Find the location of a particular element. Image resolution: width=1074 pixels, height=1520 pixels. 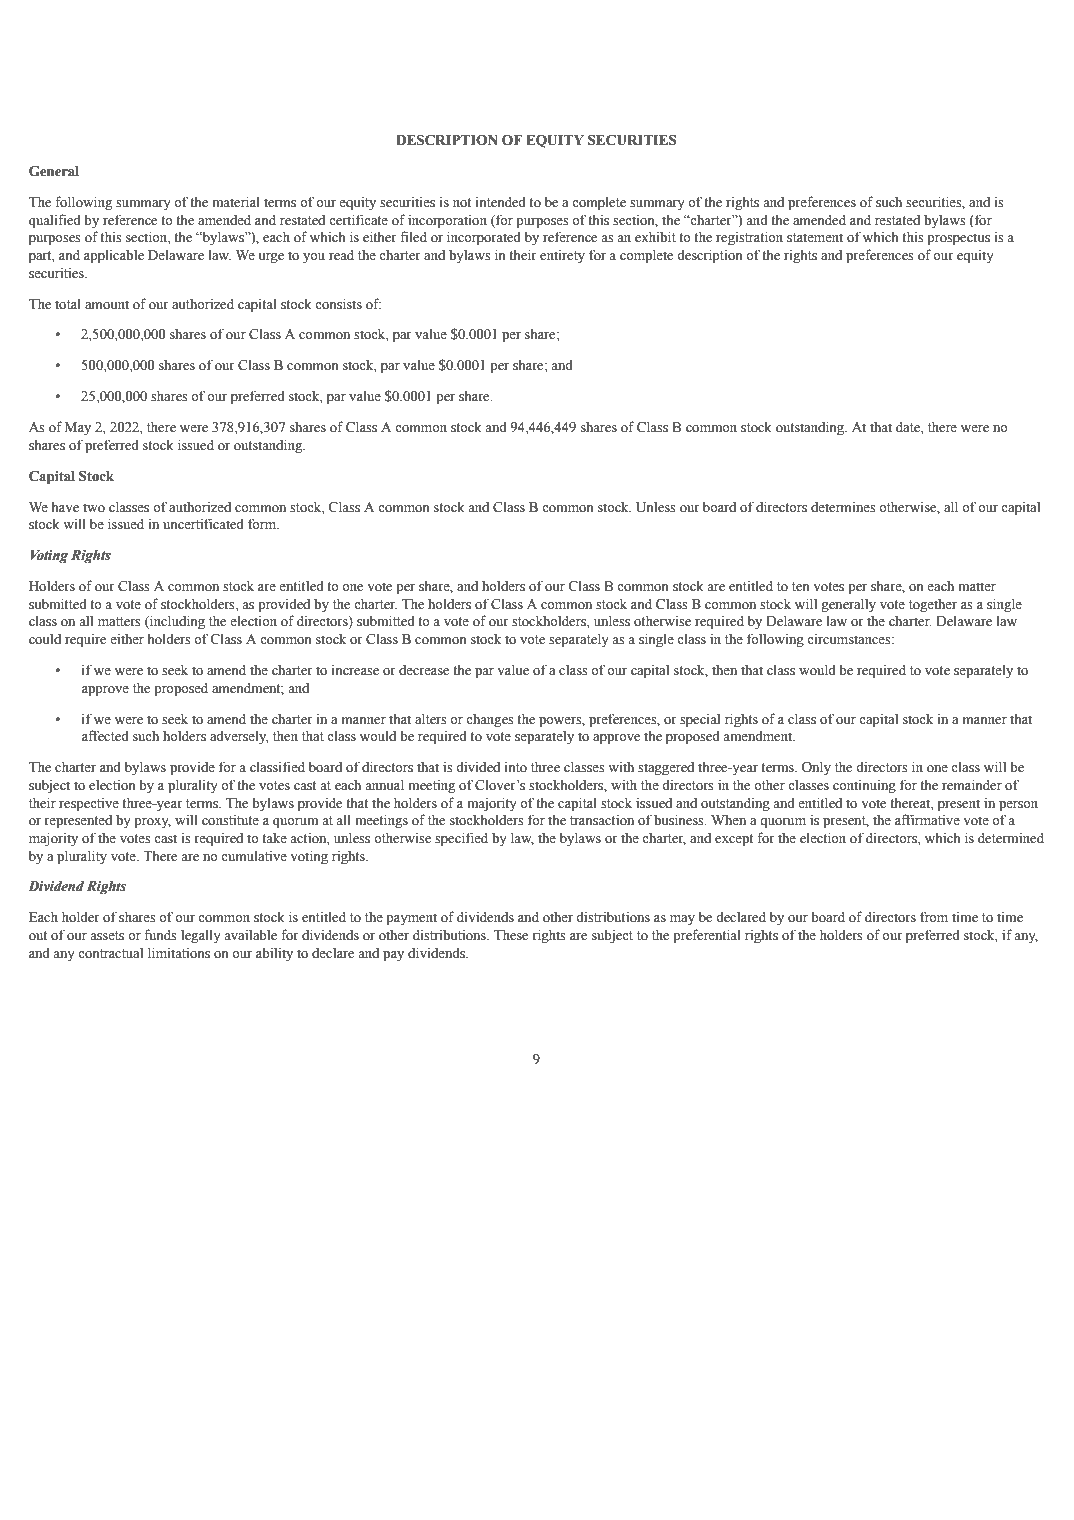

material is located at coordinates (236, 202).
